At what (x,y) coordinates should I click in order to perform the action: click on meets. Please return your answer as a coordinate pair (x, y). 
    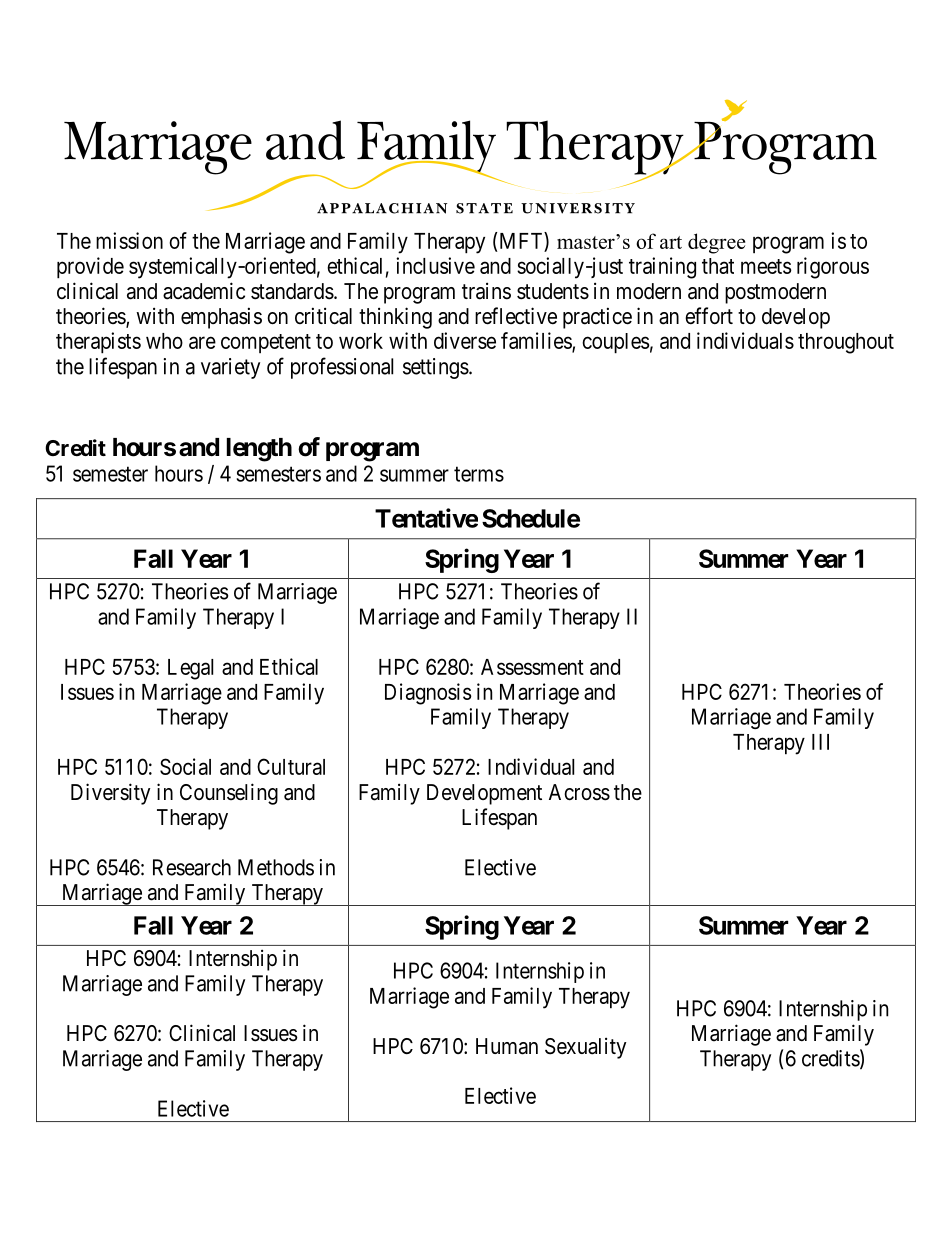
    Looking at the image, I should click on (766, 266).
